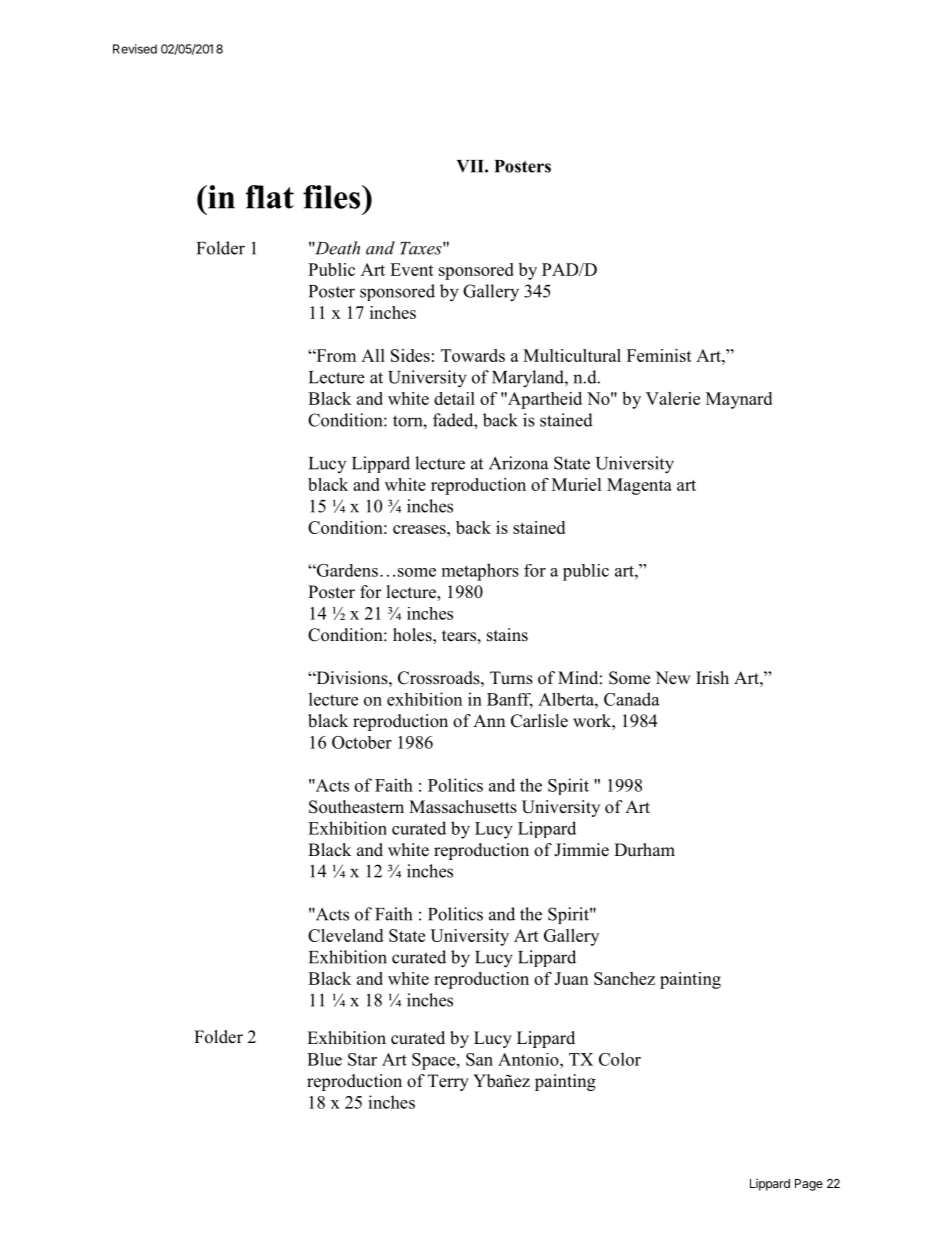 Image resolution: width=952 pixels, height=1233 pixels. I want to click on Blue, so click(324, 1059).
